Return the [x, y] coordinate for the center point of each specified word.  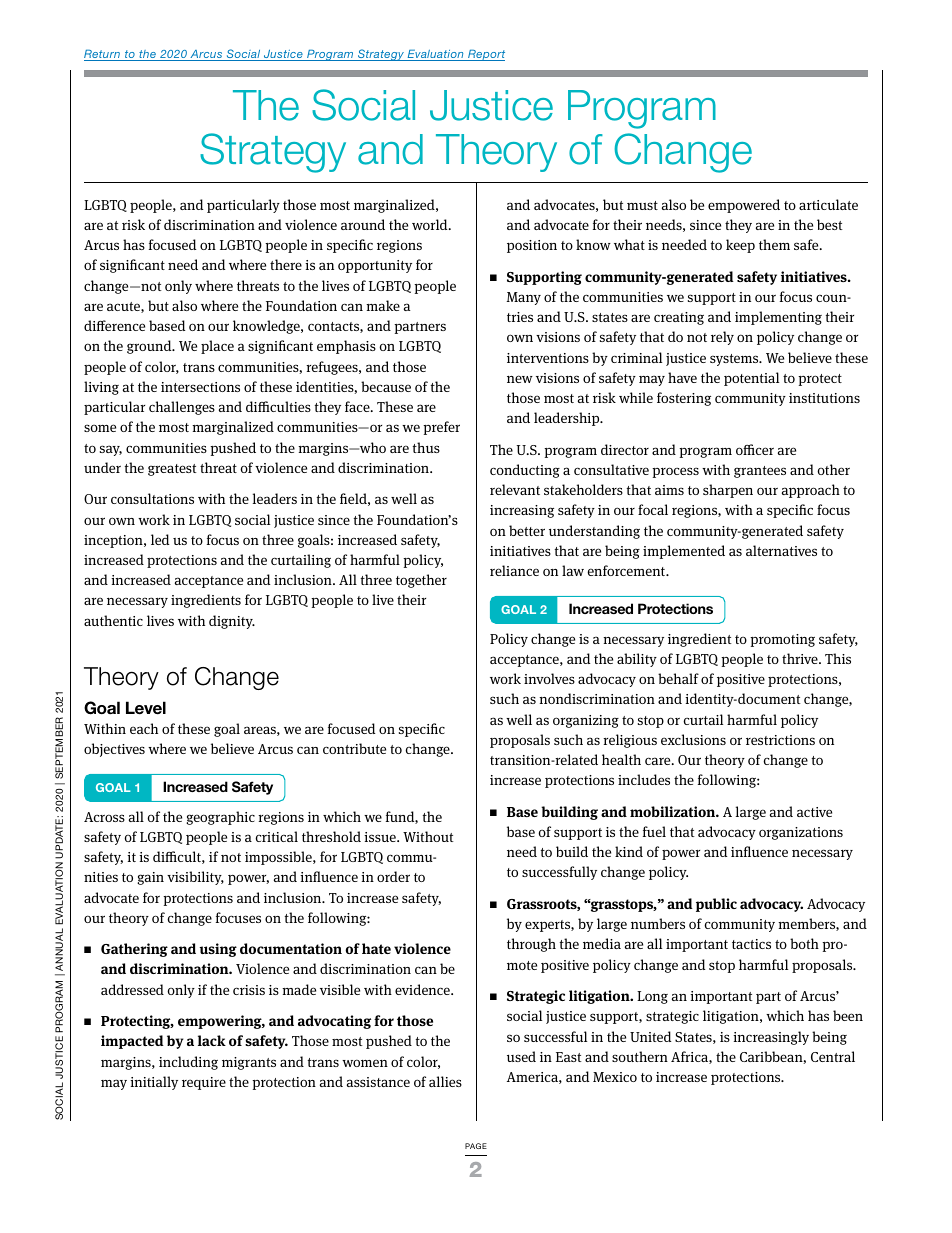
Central [833, 1056]
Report [485, 55]
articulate [828, 204]
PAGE [476, 1146]
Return [103, 55]
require [204, 1083]
